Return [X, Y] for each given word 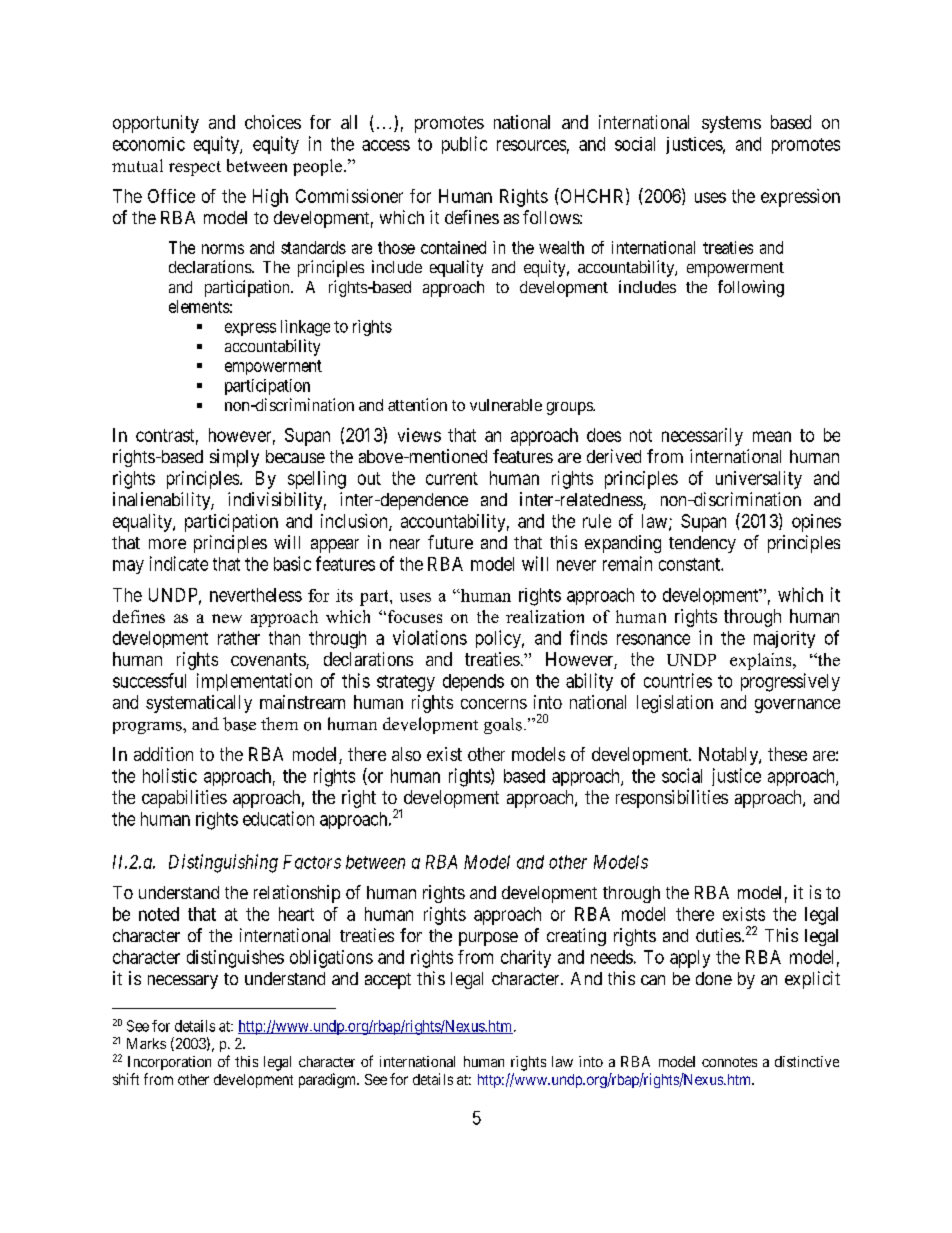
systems [731, 124]
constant [690, 564]
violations [430, 637]
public [464, 145]
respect [195, 168]
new [227, 618]
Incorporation [169, 1063]
